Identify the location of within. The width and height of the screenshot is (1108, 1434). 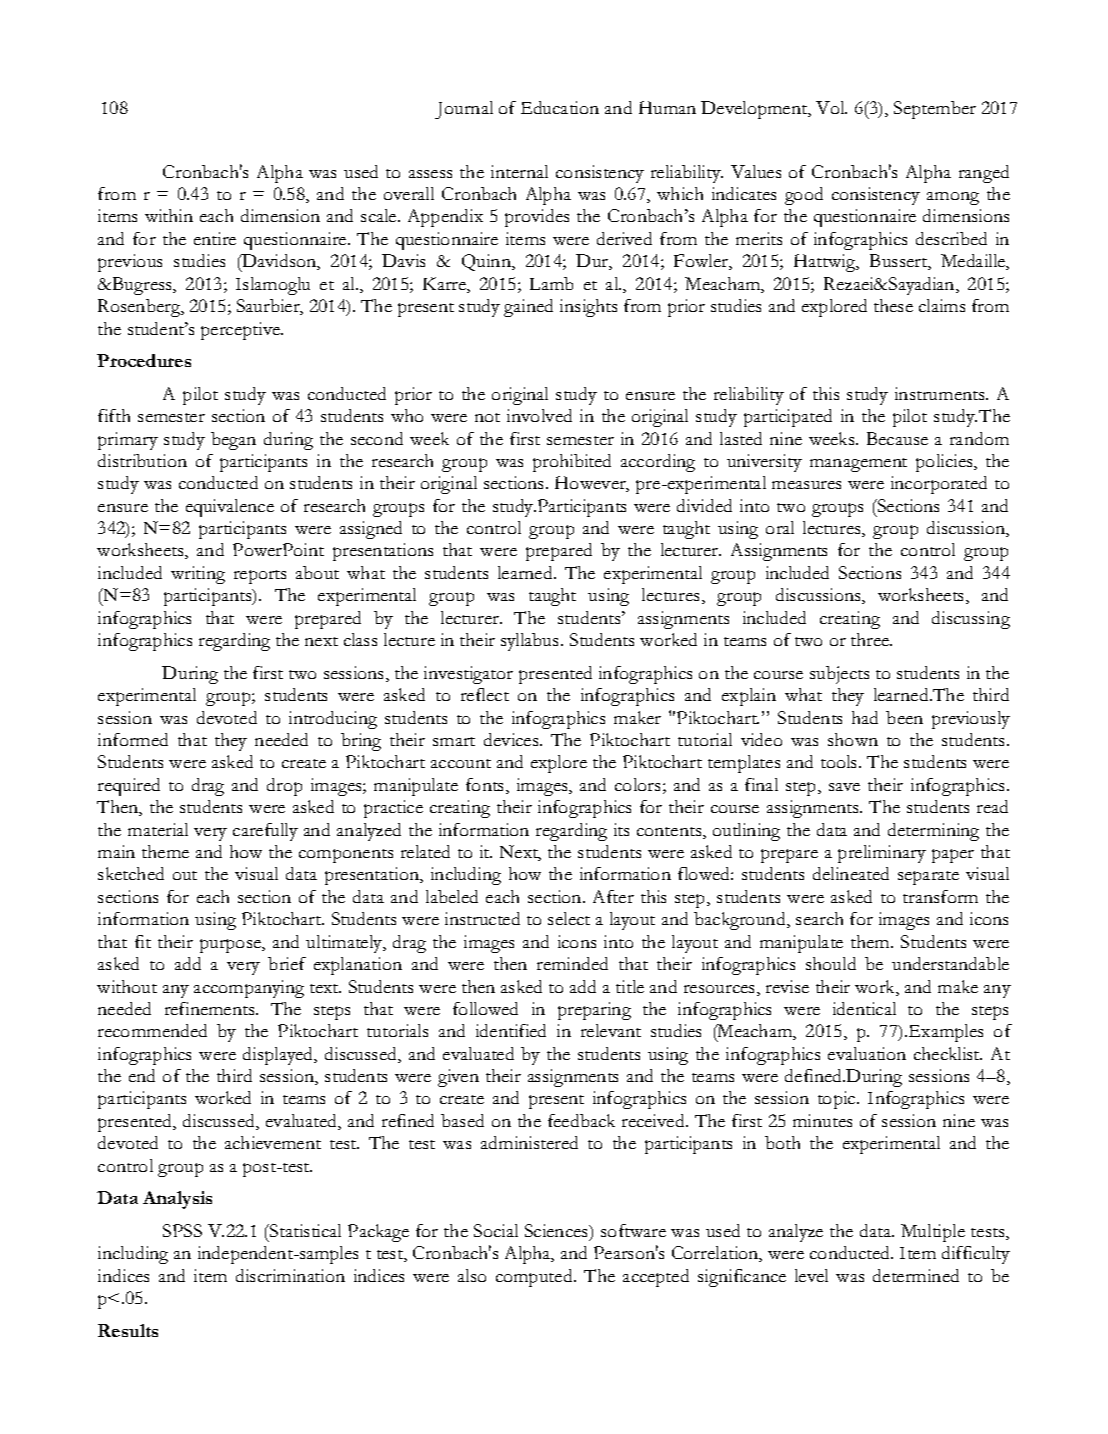
(169, 215).
